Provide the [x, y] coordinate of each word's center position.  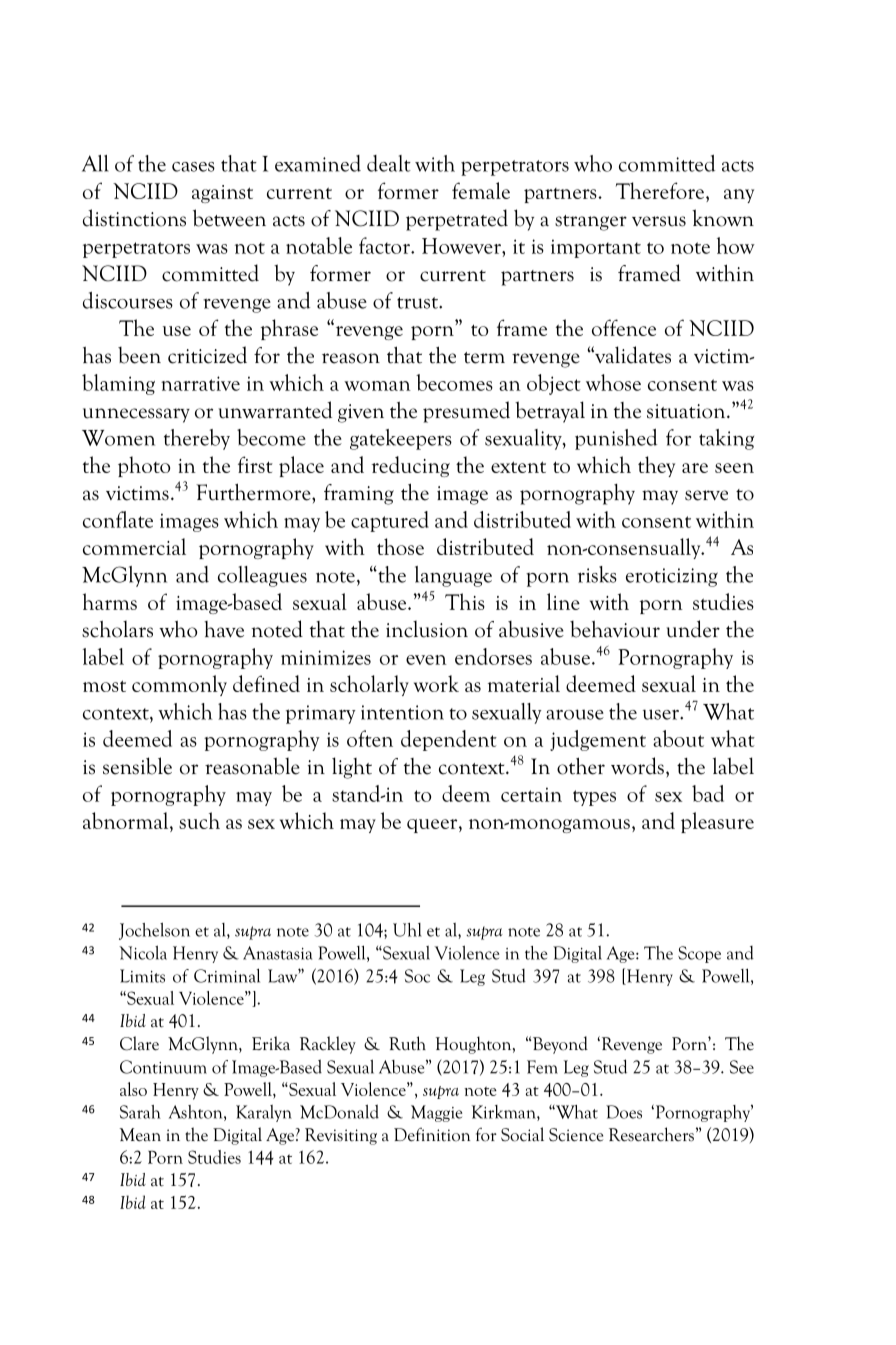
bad [708, 793]
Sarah [140, 1112]
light [352, 768]
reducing [410, 466]
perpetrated [457, 220]
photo [144, 466]
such [199, 820]
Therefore [661, 190]
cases [193, 167]
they [656, 466]
